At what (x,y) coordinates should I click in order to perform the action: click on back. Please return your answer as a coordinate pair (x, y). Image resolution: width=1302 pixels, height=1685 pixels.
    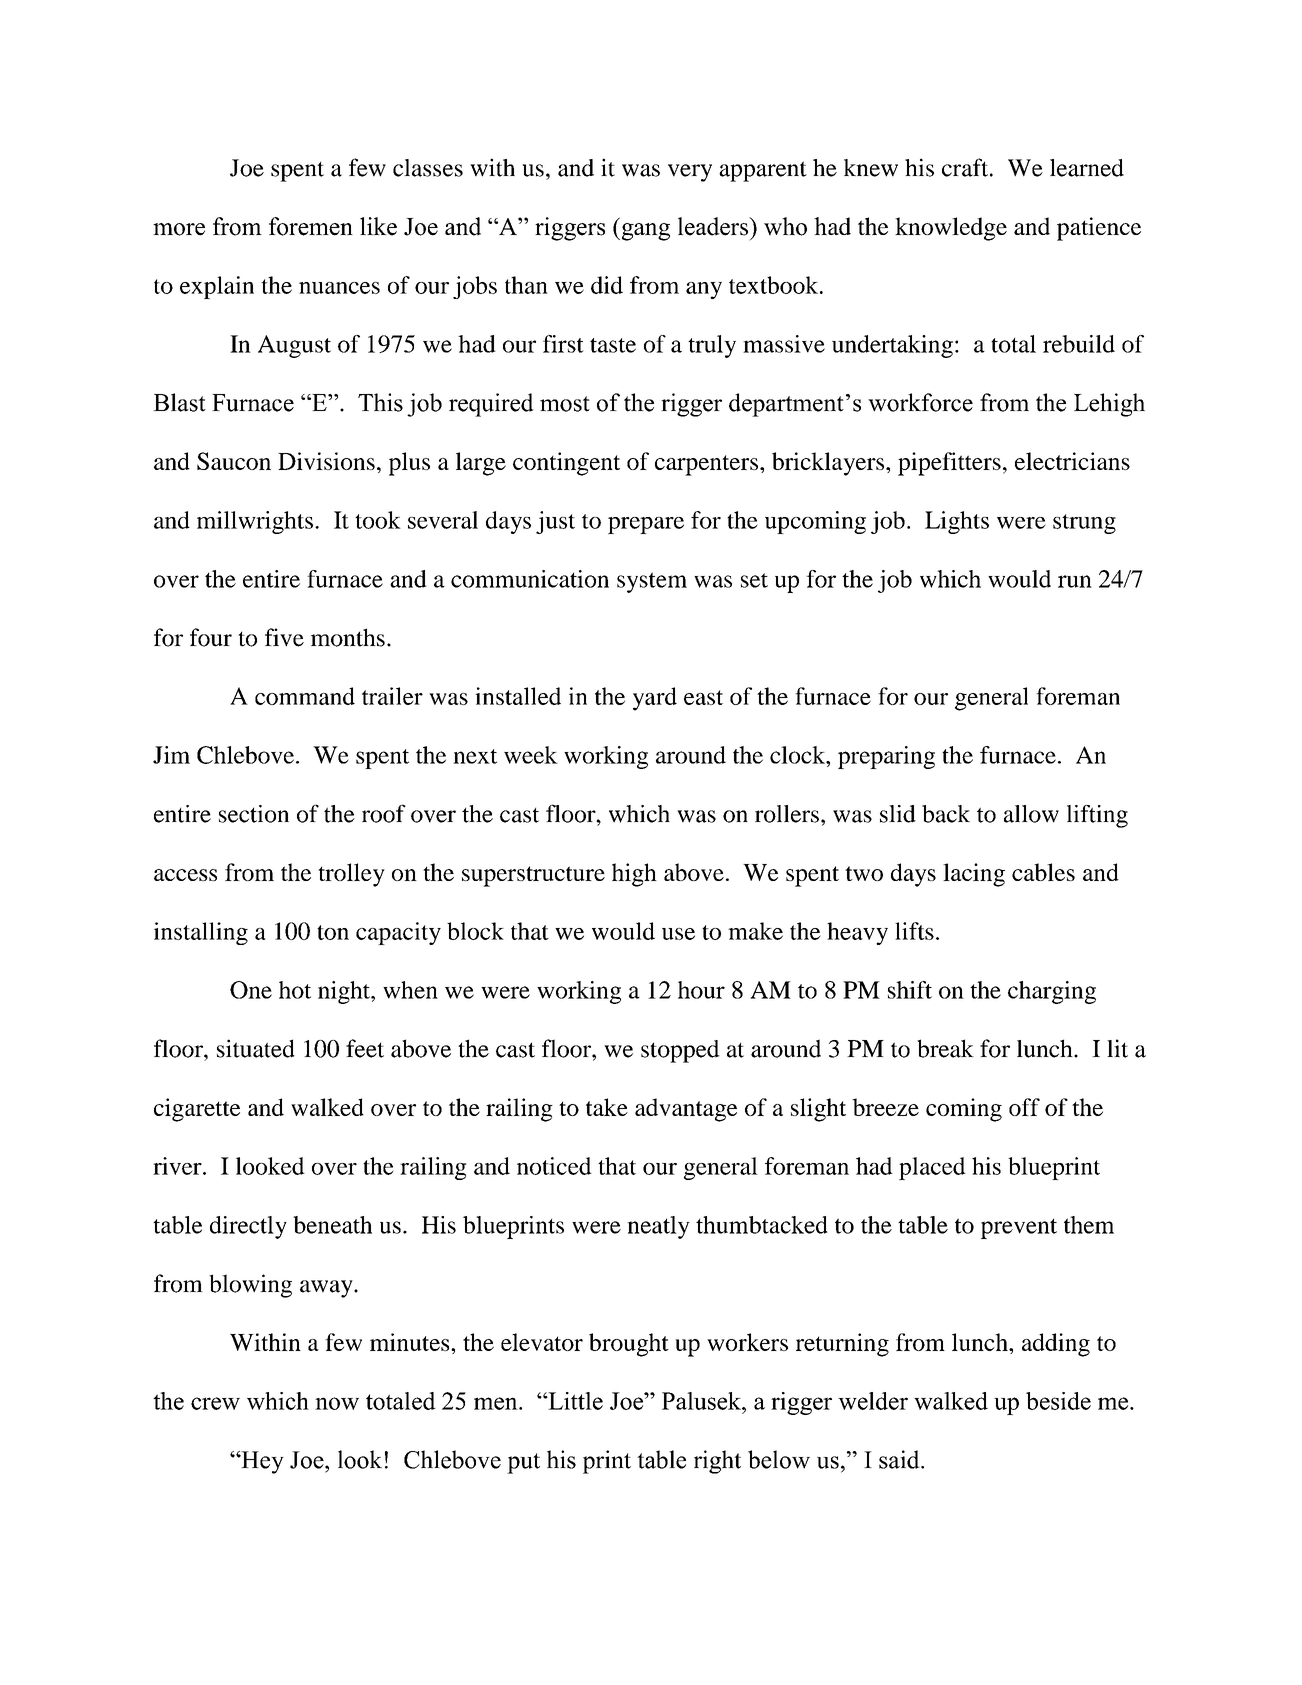
    Looking at the image, I should click on (946, 814).
